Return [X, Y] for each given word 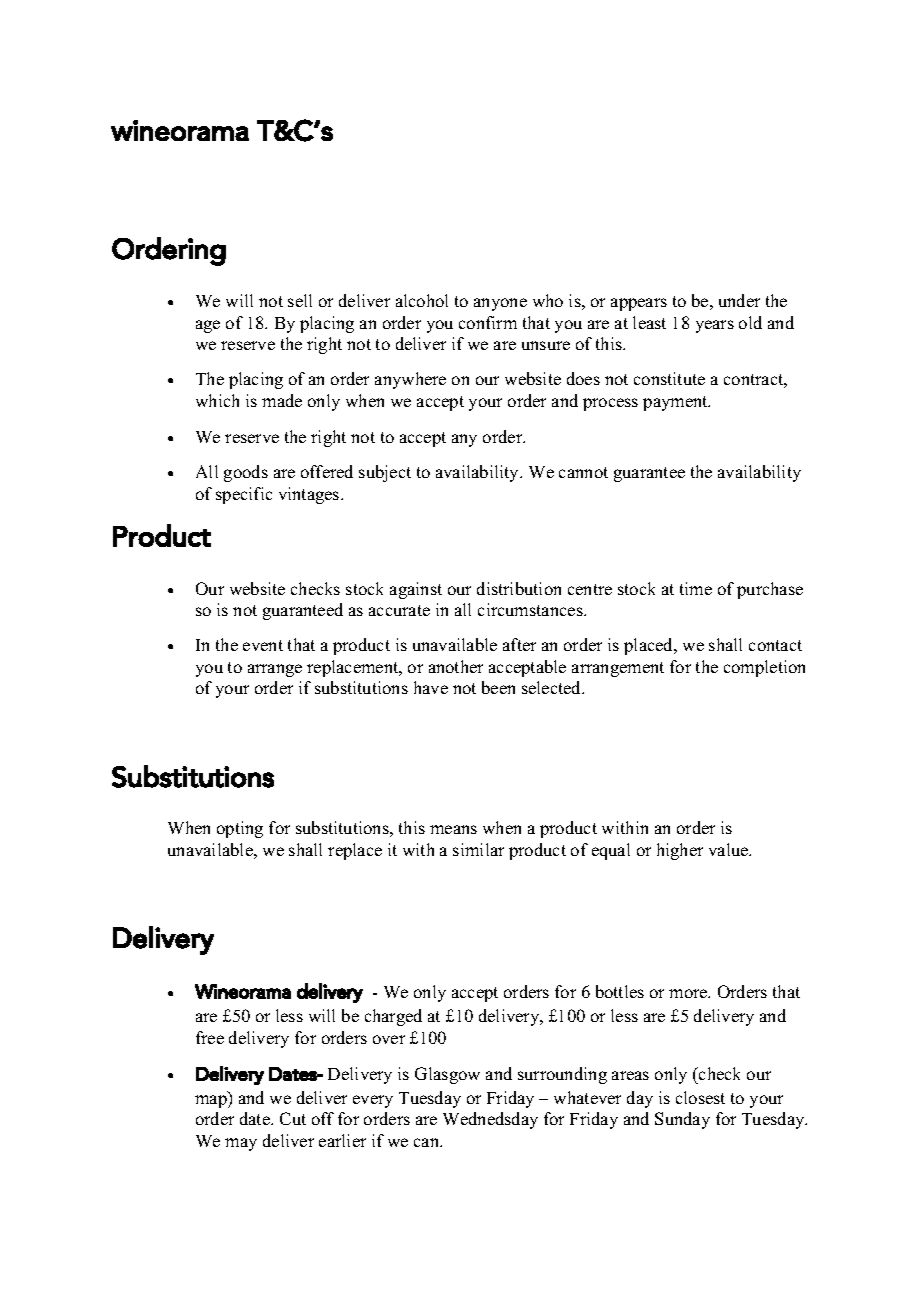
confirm [488, 322]
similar [478, 849]
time [696, 588]
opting [240, 829]
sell [300, 300]
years [715, 326]
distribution [519, 588]
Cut [293, 1118]
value [730, 849]
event [263, 645]
